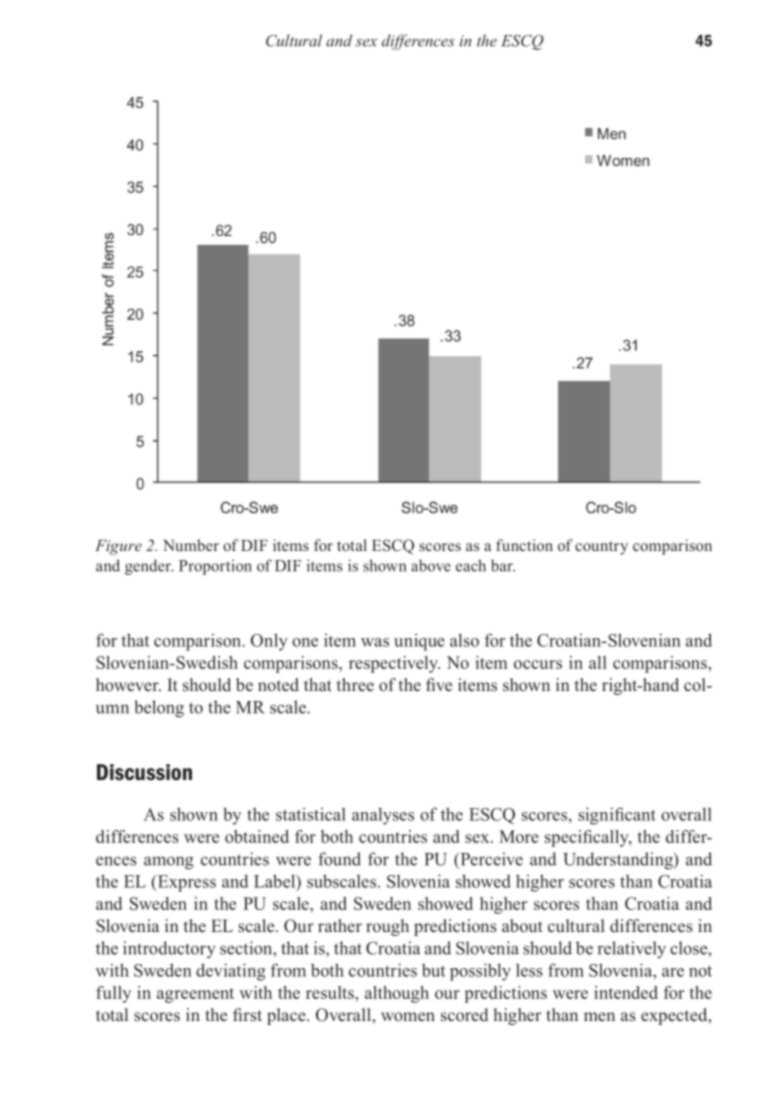 The width and height of the image is (784, 1119). I want to click on occurs, so click(538, 664).
